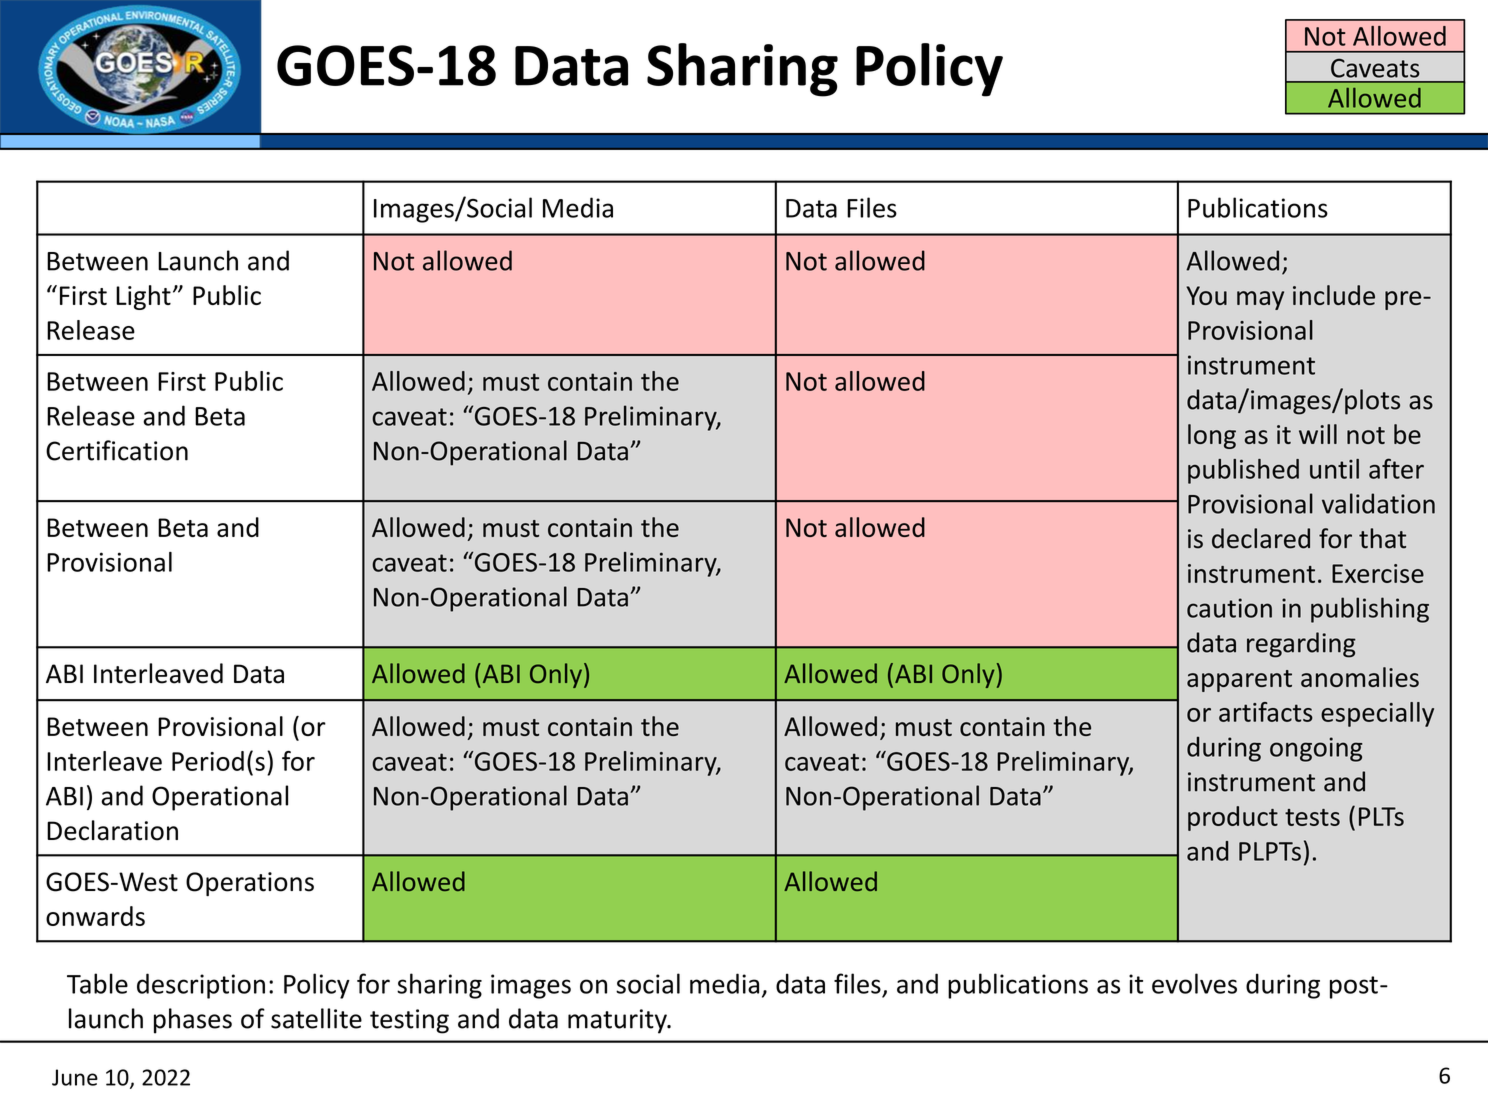 This screenshot has height=1116, width=1488. Describe the element at coordinates (316, 1018) in the screenshot. I see `satellite` at that location.
